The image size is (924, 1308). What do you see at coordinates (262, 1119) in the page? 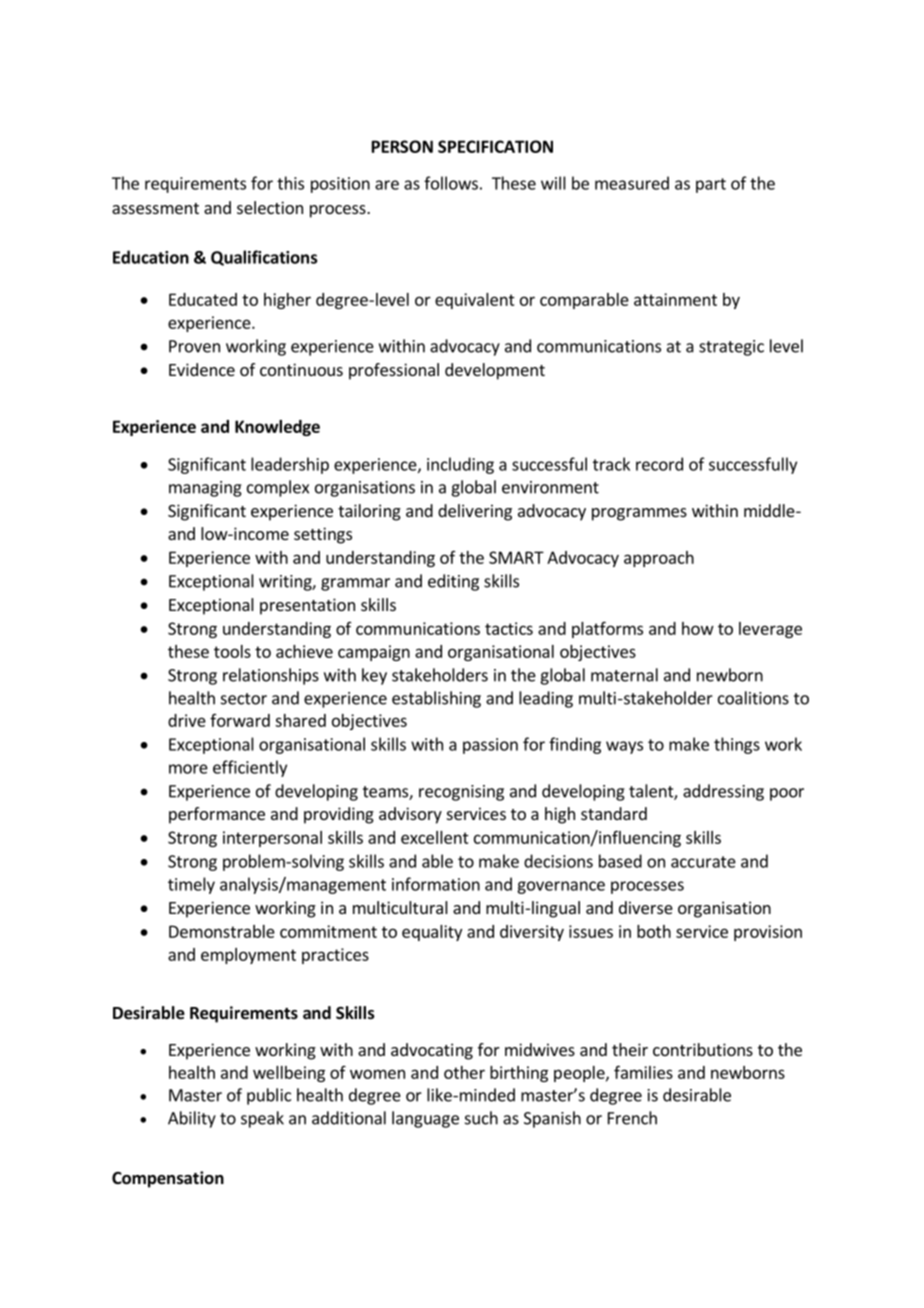
I see `speak` at bounding box center [262, 1119].
